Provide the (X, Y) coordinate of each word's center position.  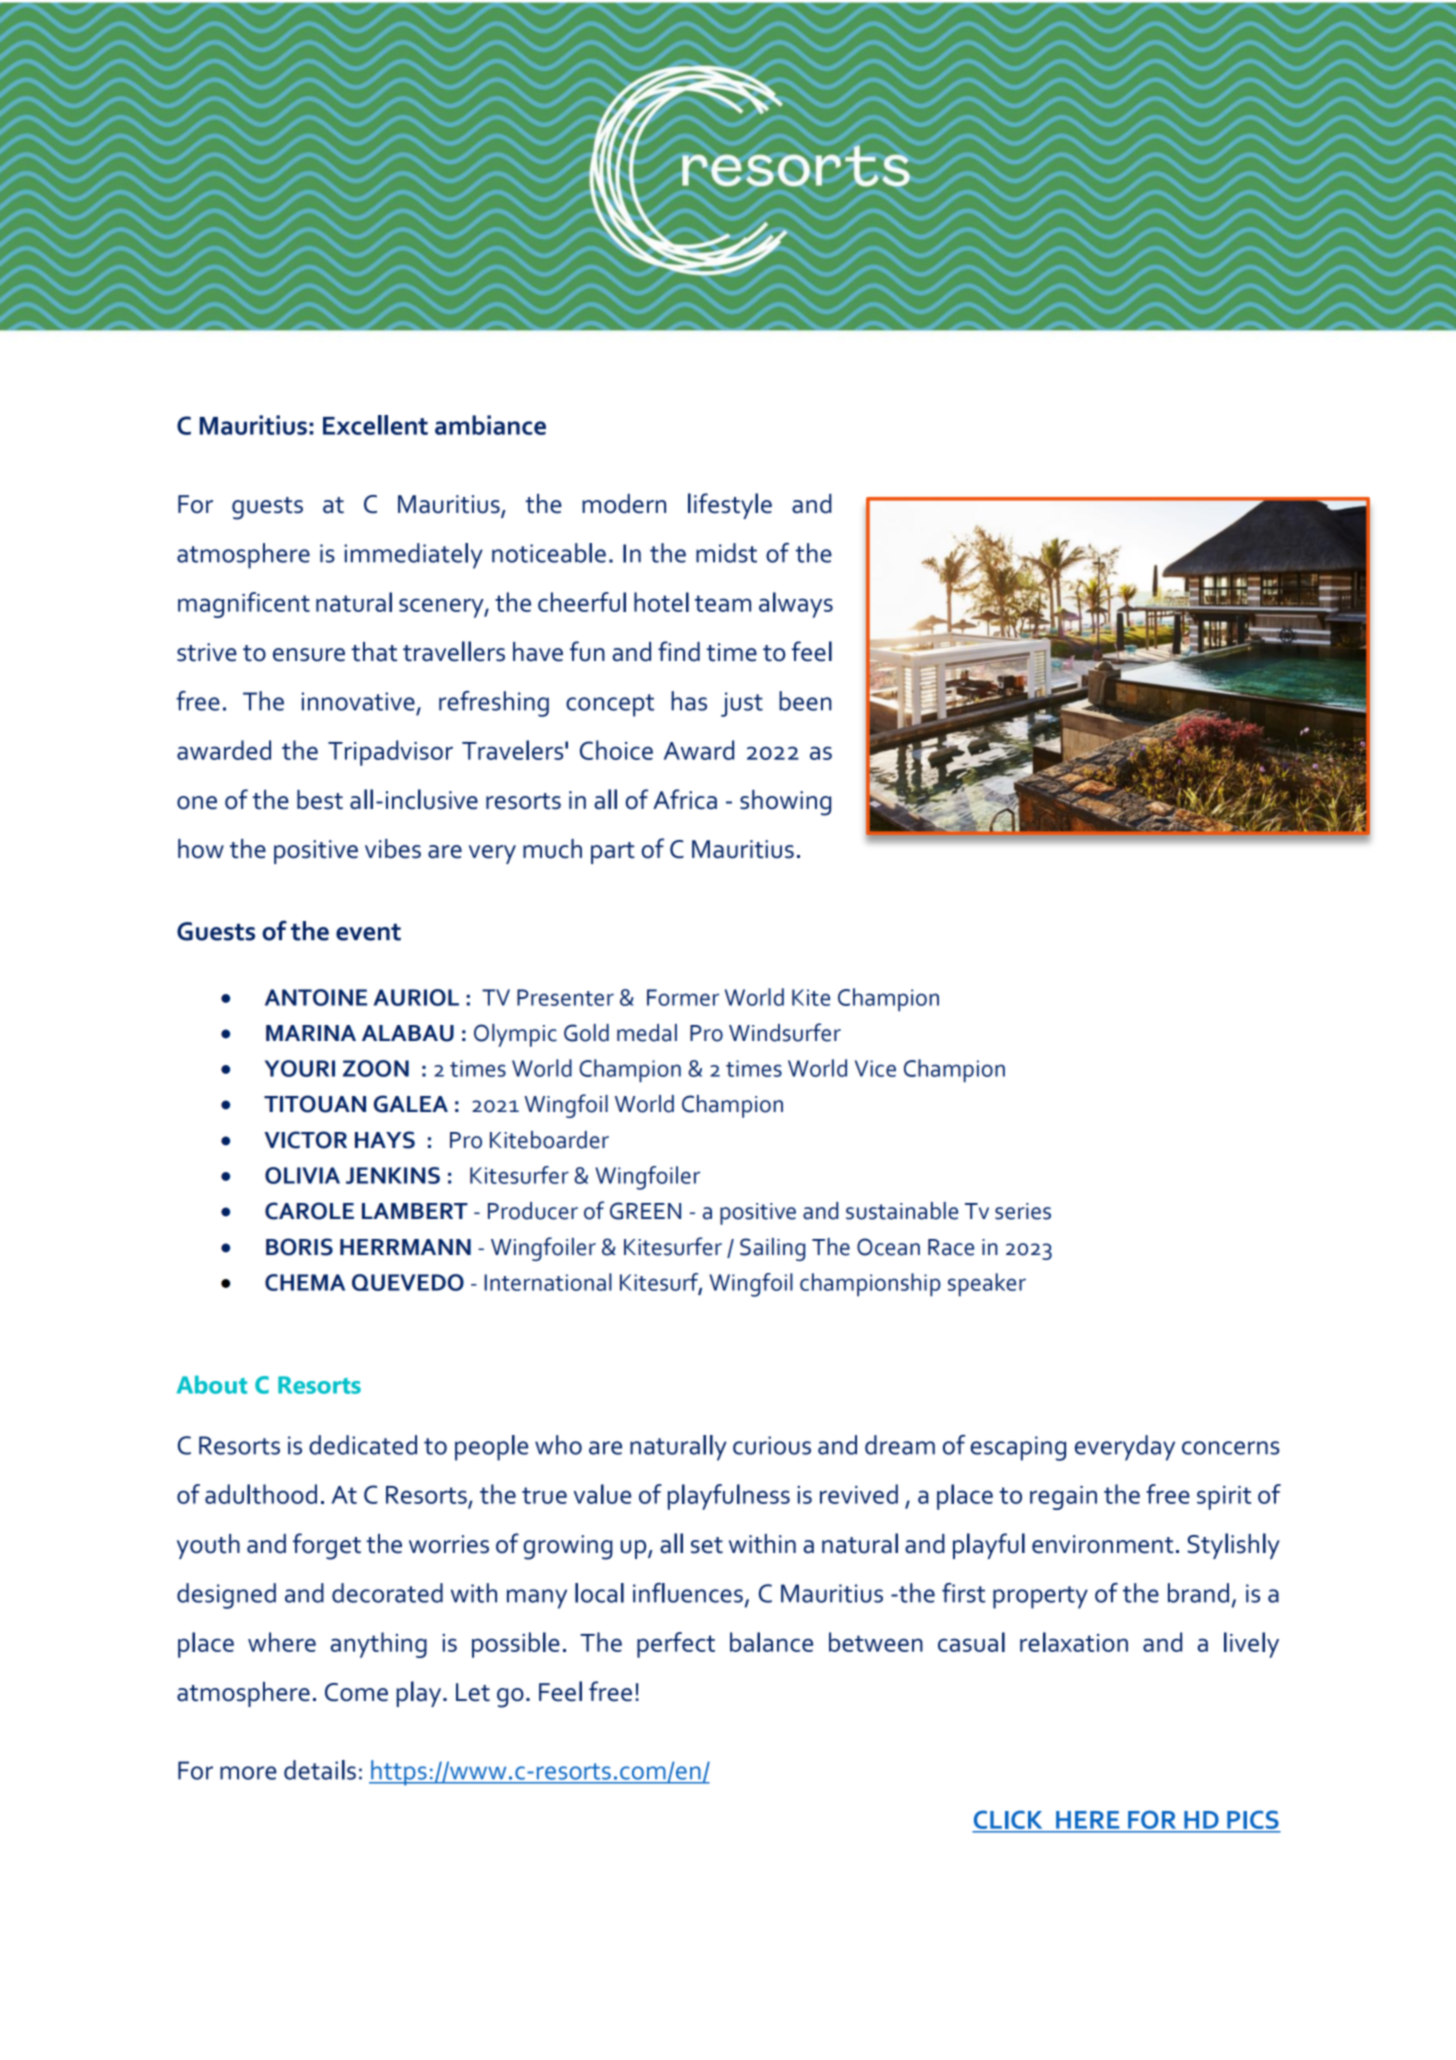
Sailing (772, 1249)
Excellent (375, 425)
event (368, 932)
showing (785, 803)
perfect (676, 1645)
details (320, 1770)
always (796, 605)
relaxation (1074, 1642)
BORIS (299, 1247)
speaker (987, 1285)
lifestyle (730, 506)
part (613, 853)
